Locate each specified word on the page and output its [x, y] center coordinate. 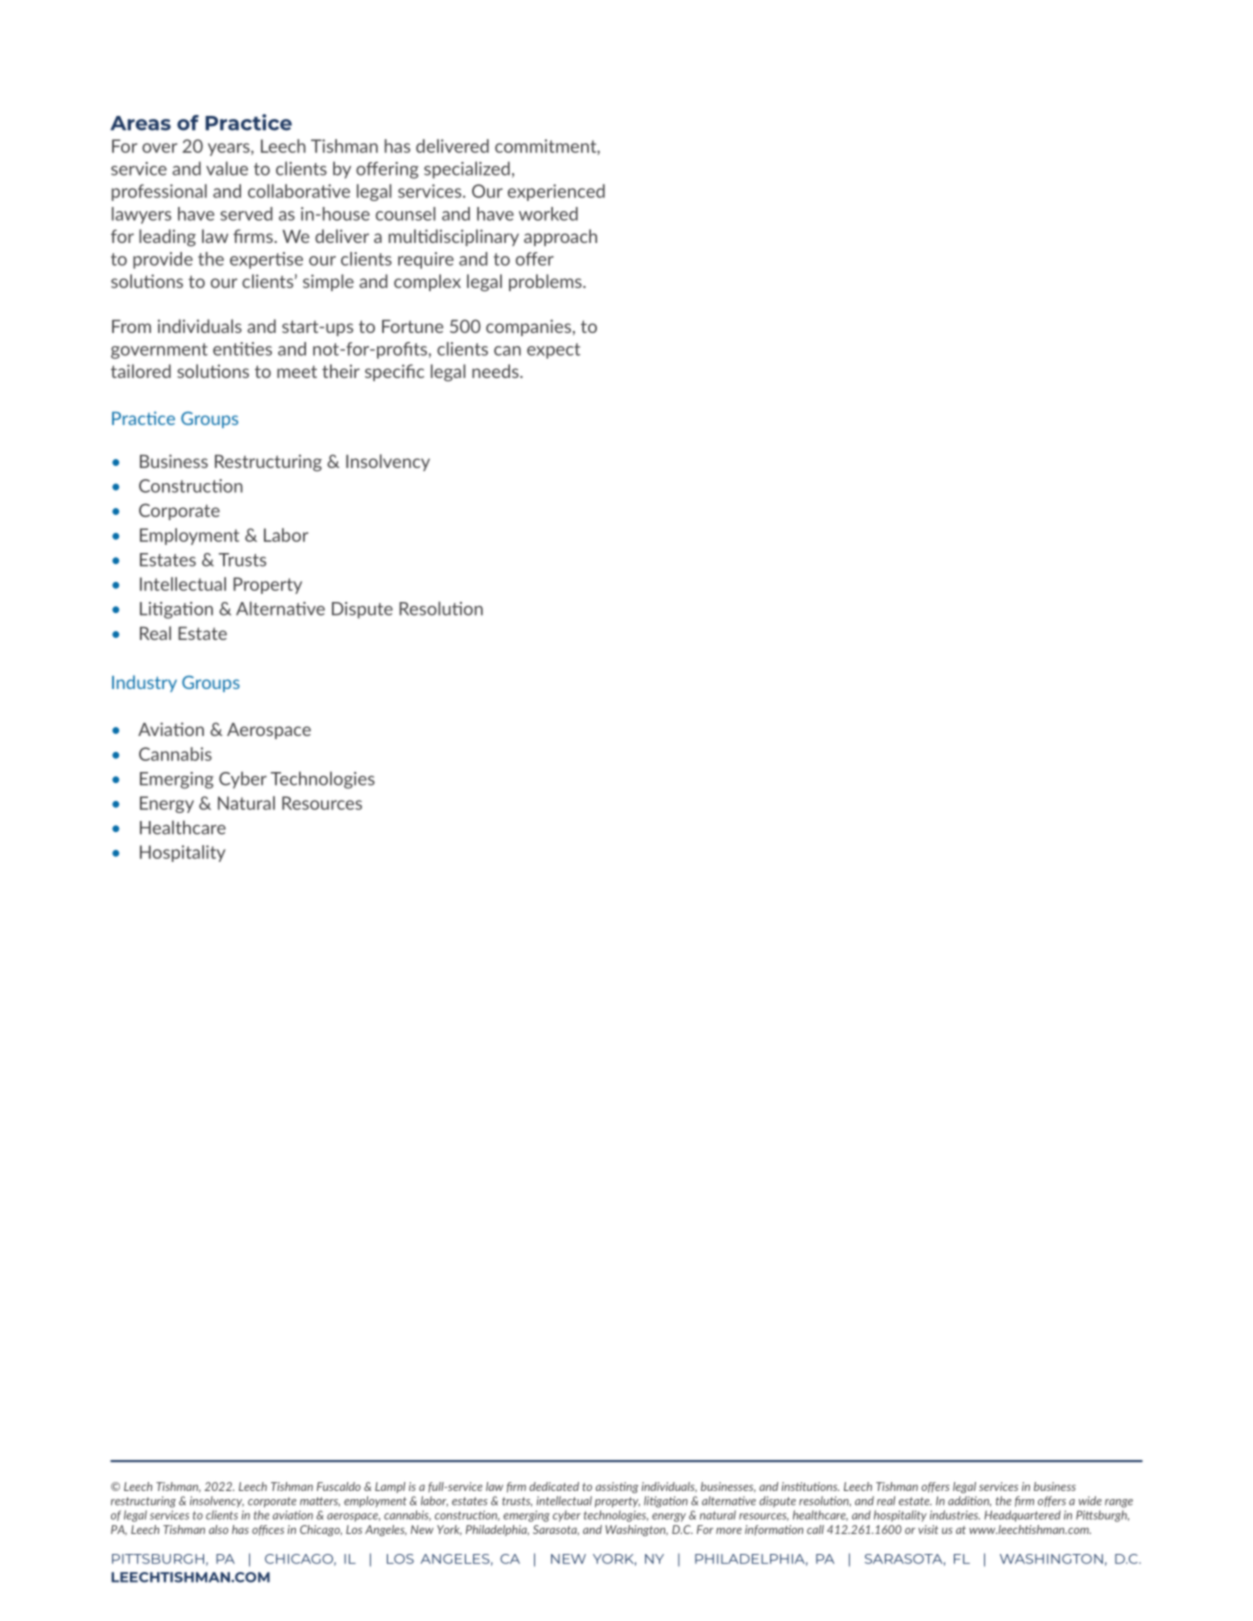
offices [268, 1530]
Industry [144, 683]
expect [553, 351]
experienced [556, 192]
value [227, 168]
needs [496, 371]
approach [560, 237]
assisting [617, 1487]
